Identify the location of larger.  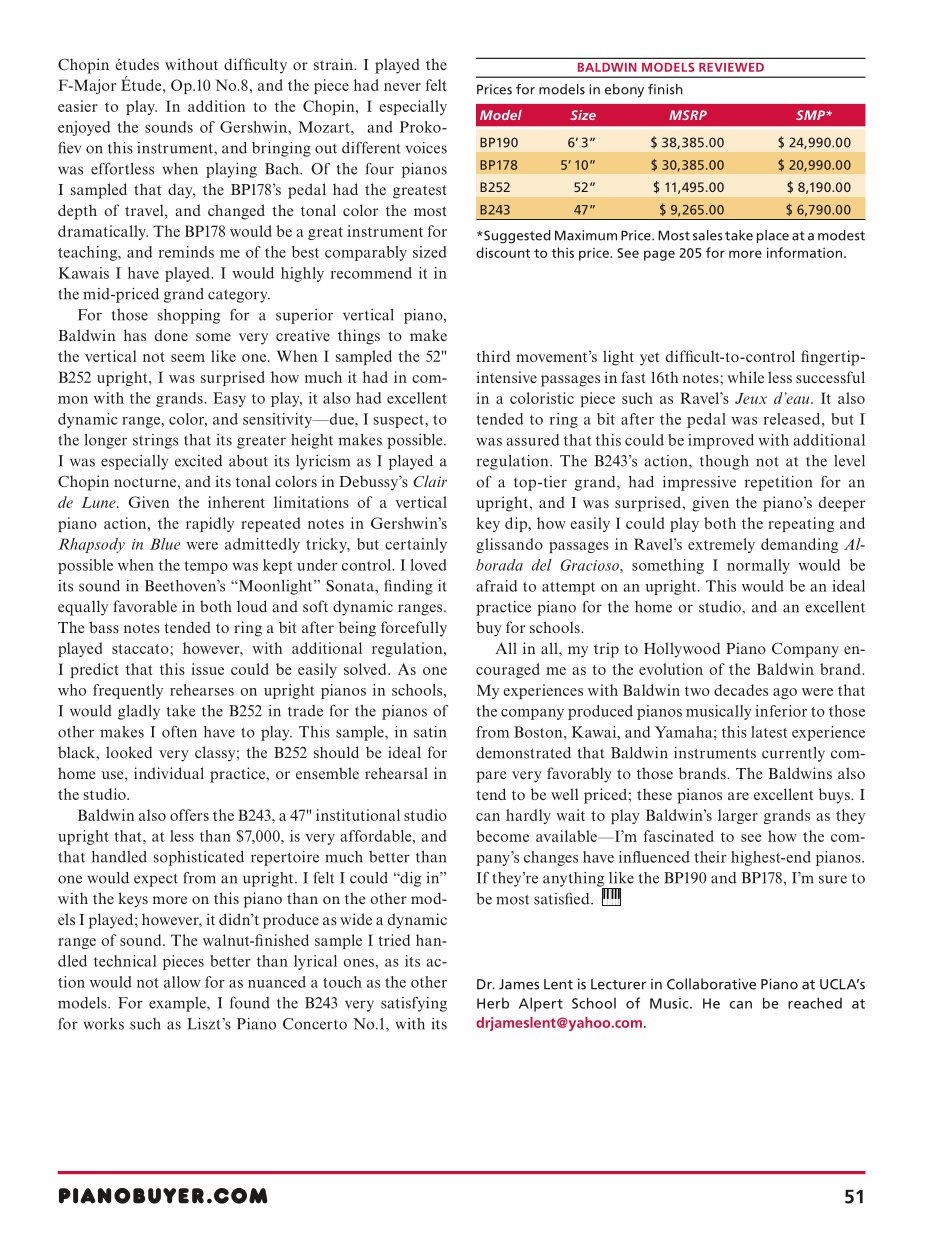
(738, 816).
